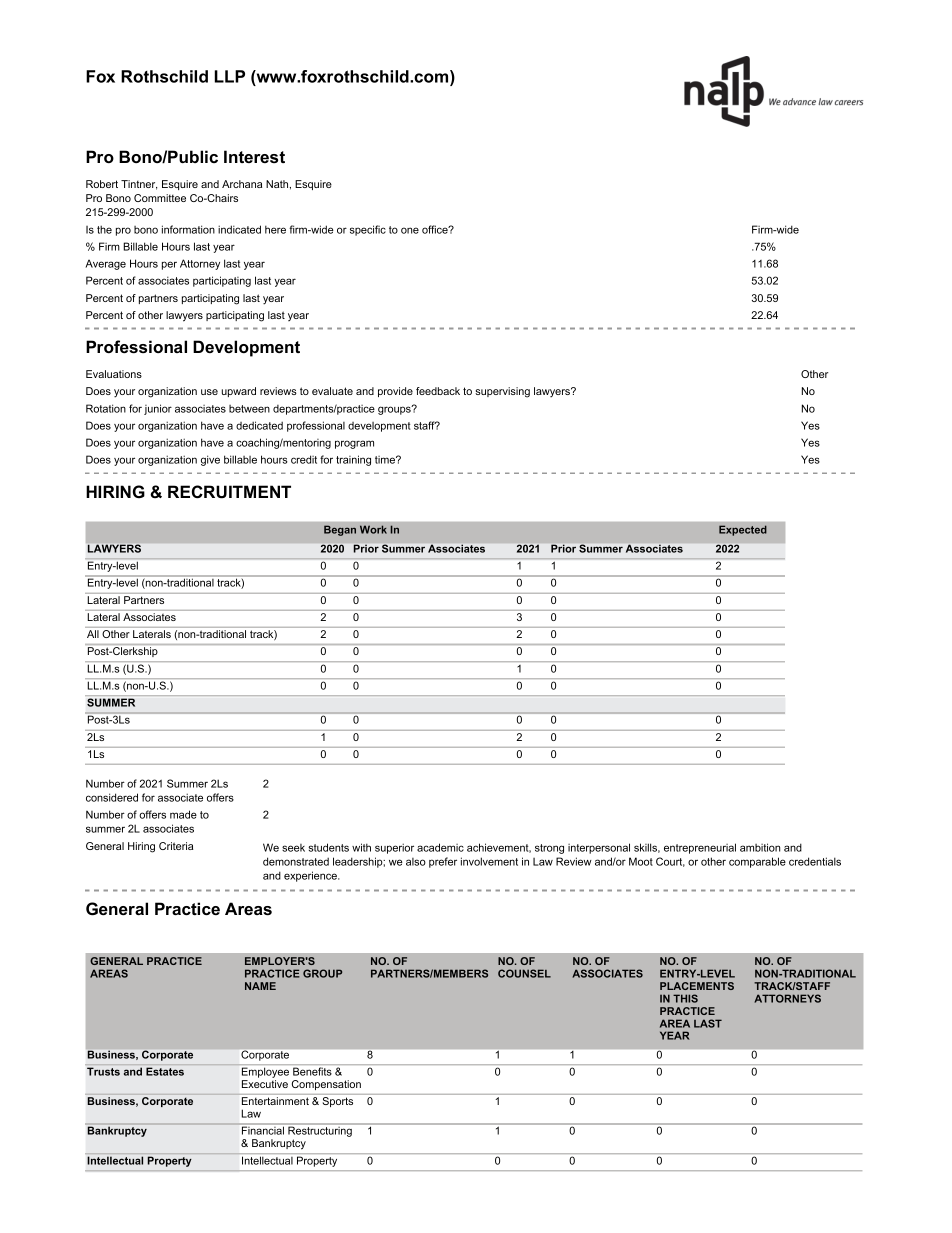 The height and width of the page is (1233, 952). What do you see at coordinates (165, 1071) in the page?
I see `Estates` at bounding box center [165, 1071].
